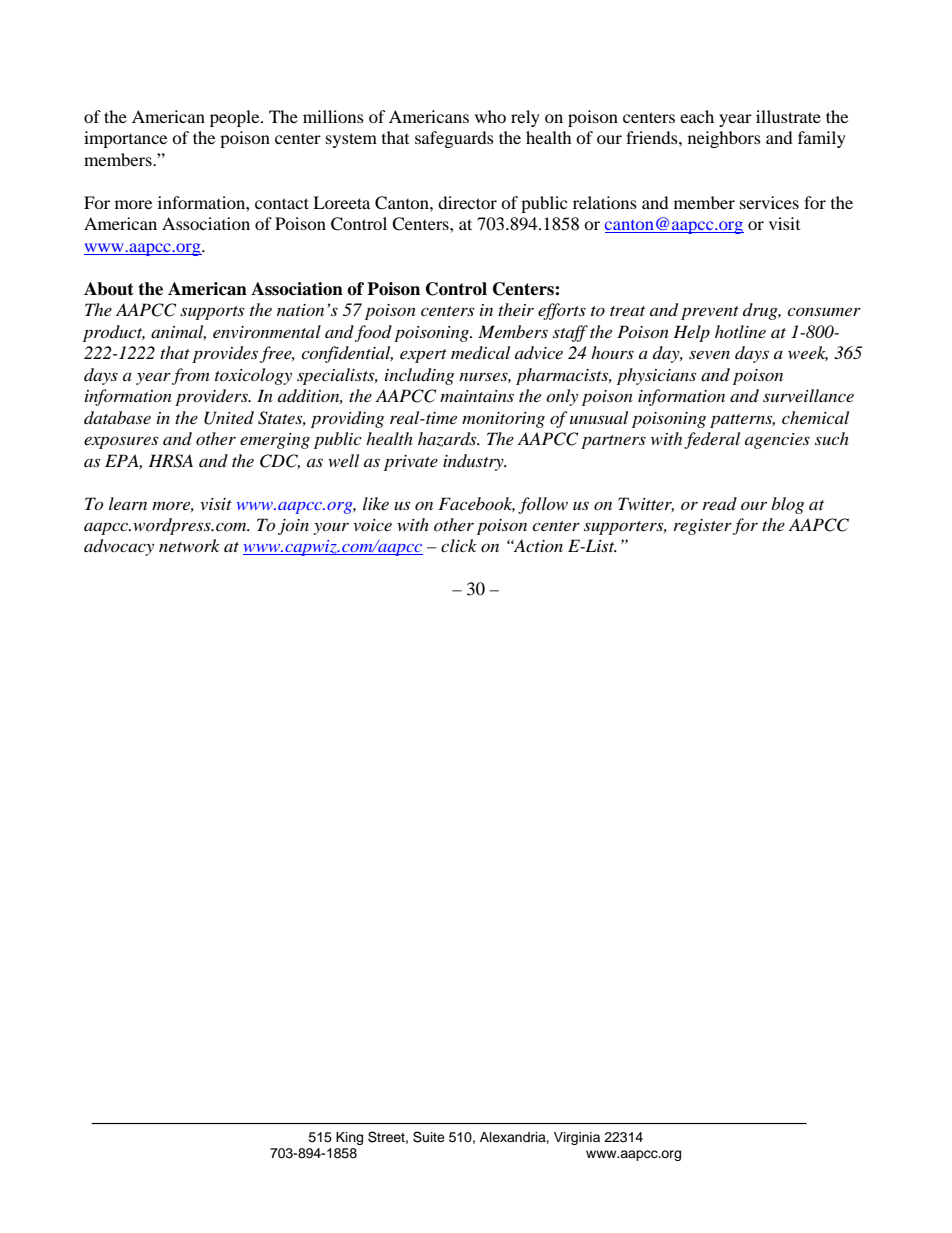  What do you see at coordinates (349, 1138) in the screenshot?
I see `King` at bounding box center [349, 1138].
